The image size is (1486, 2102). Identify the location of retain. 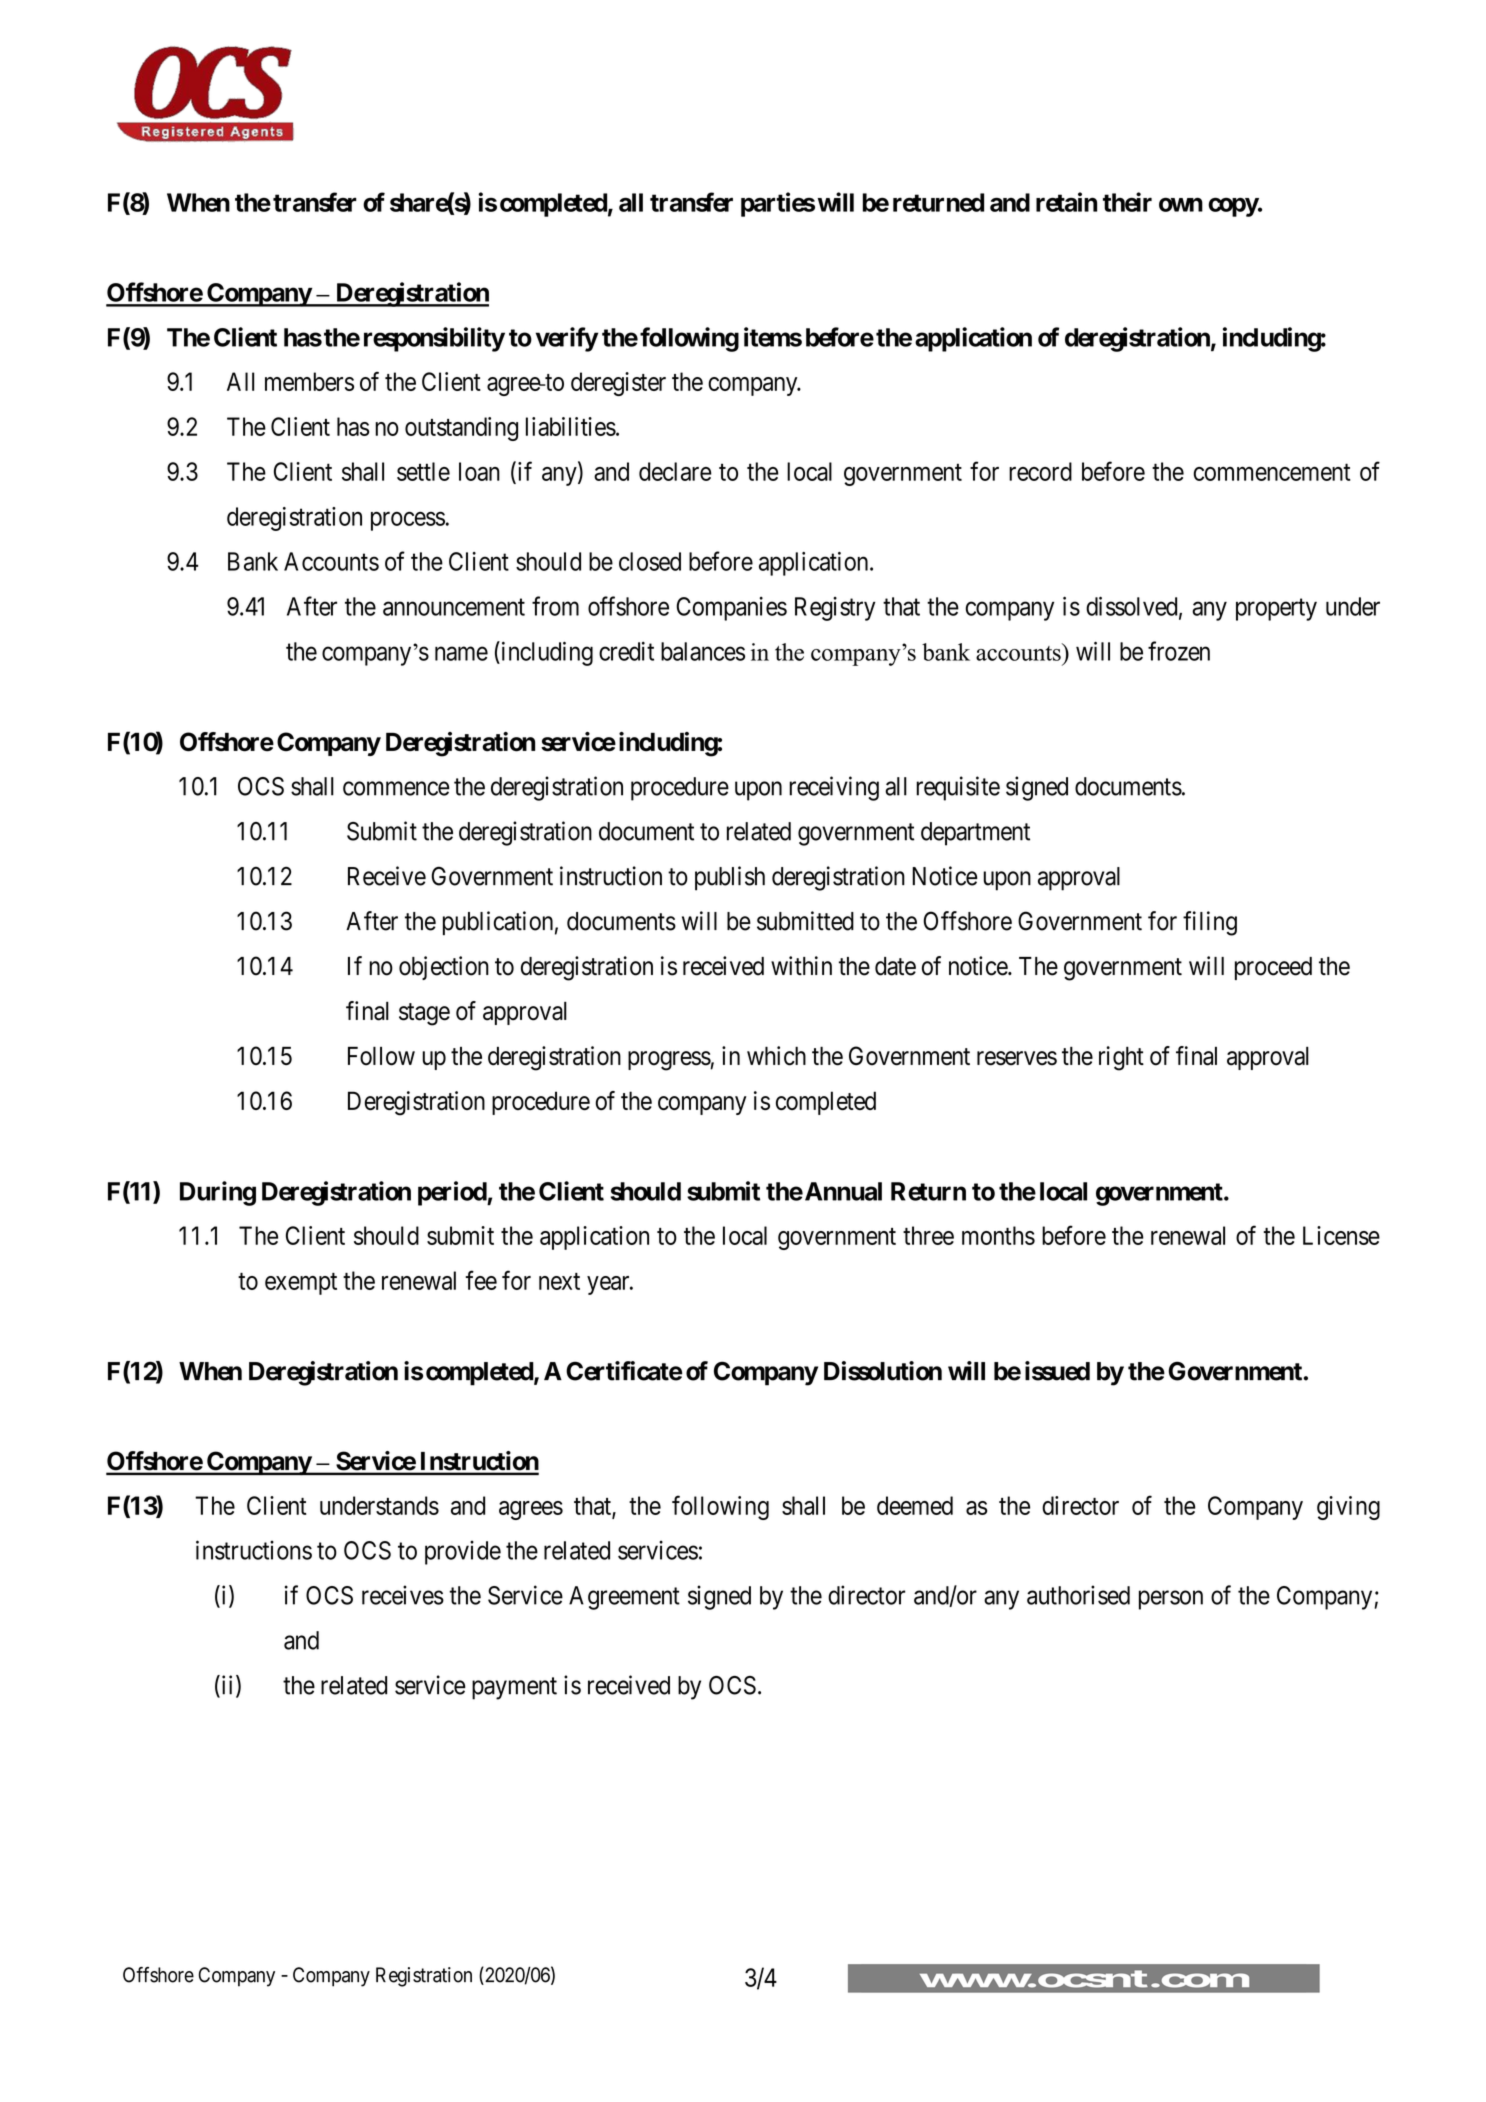
(1066, 202).
